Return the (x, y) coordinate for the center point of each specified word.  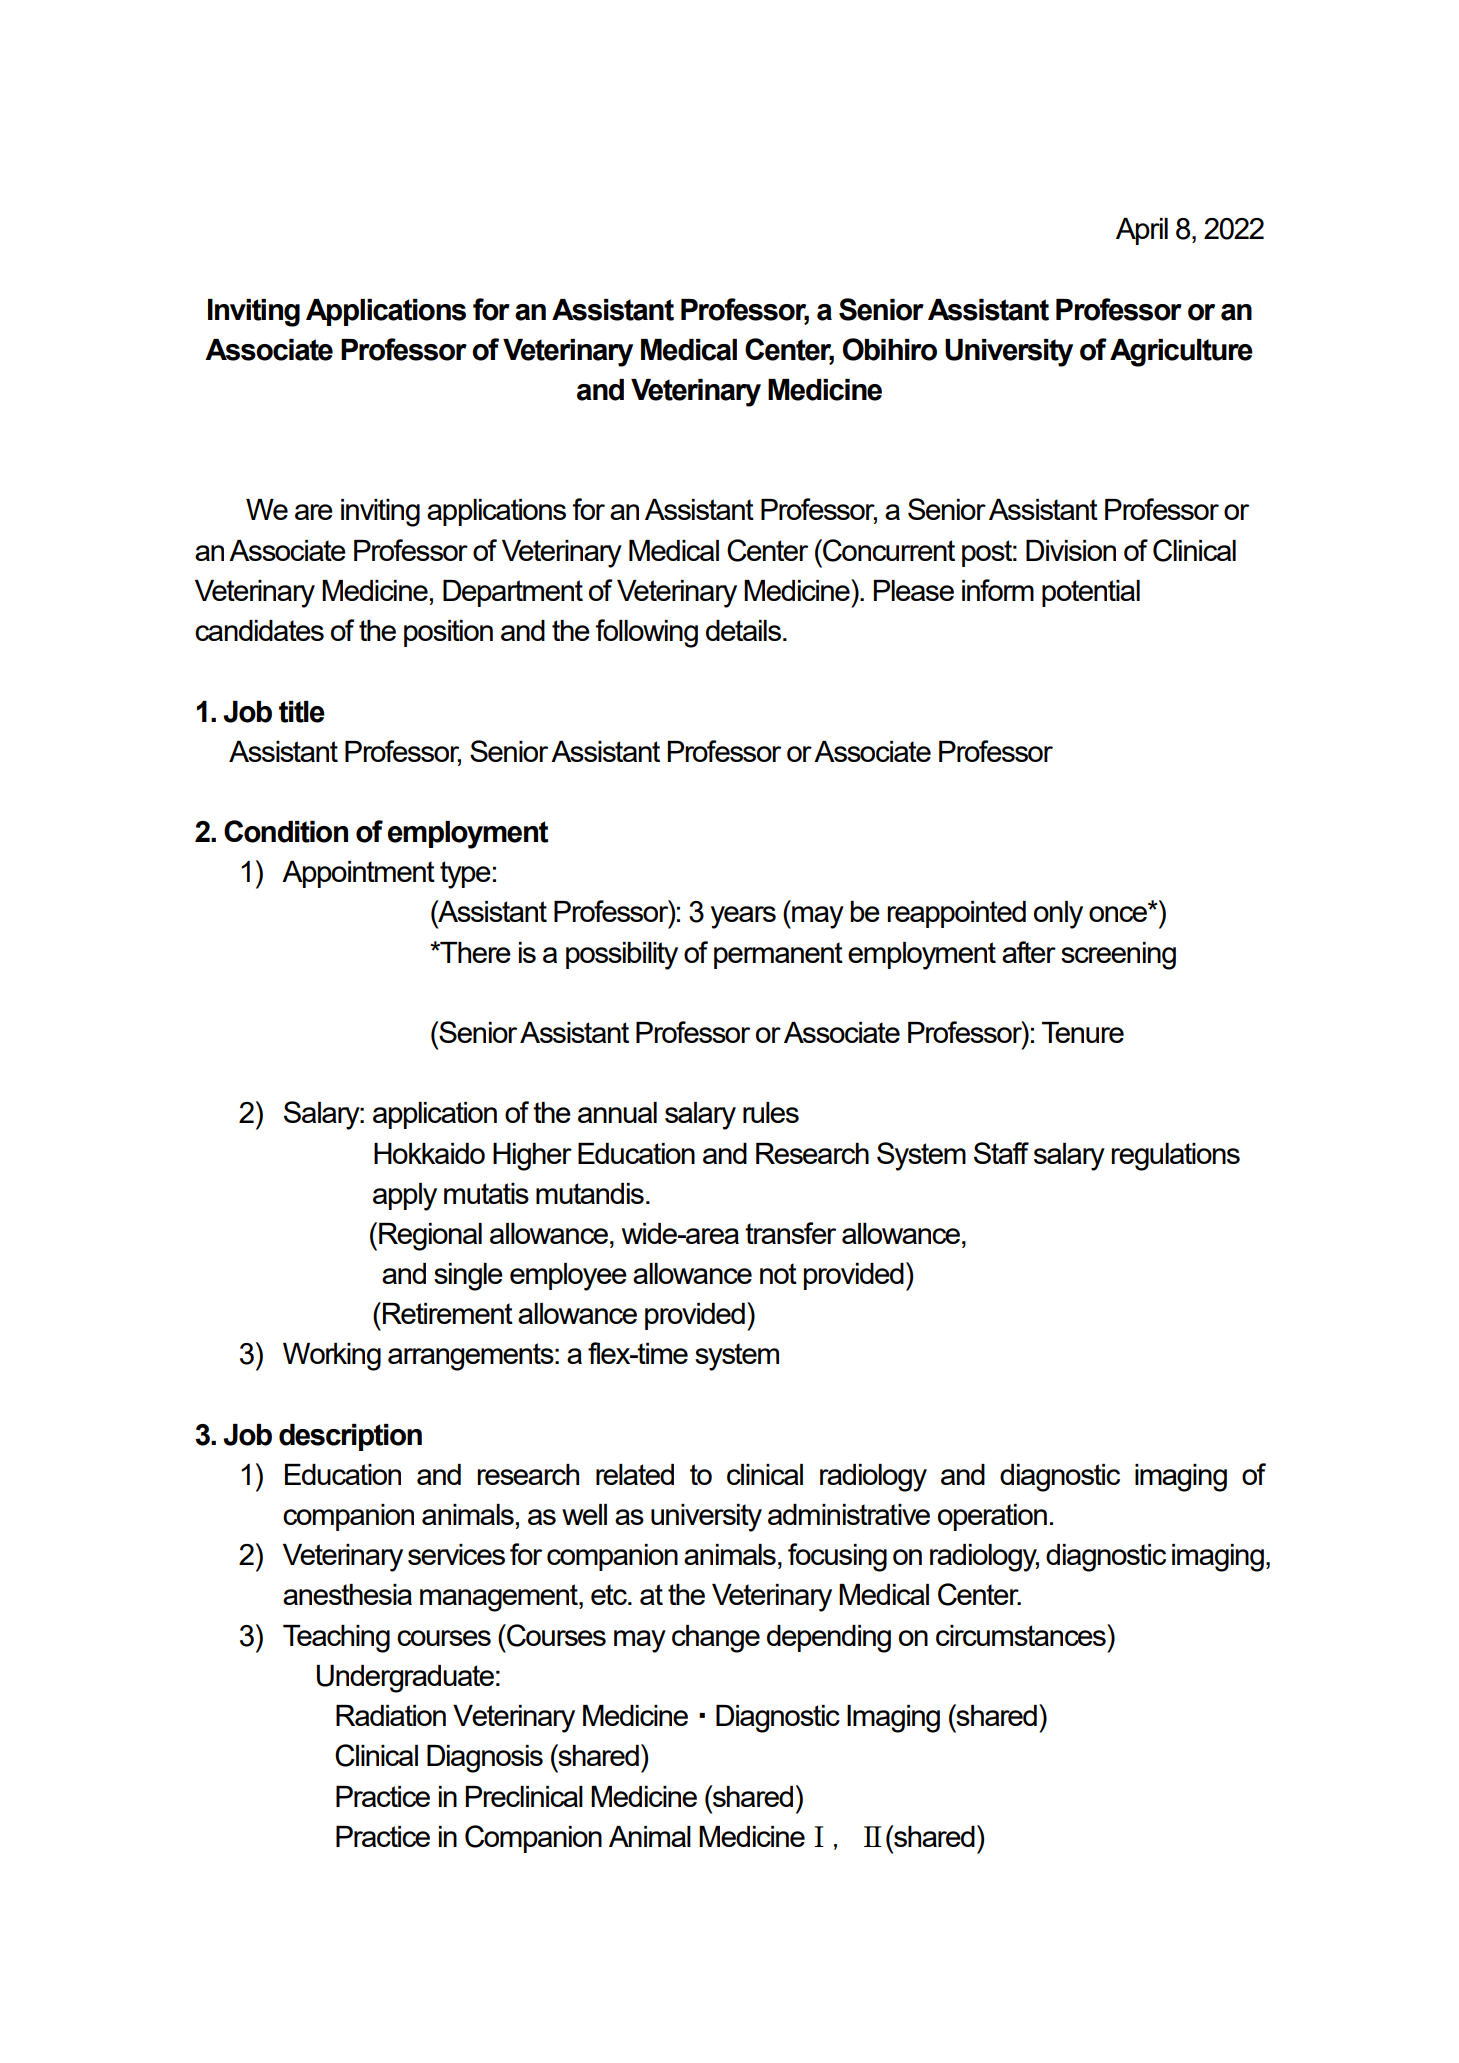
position (448, 633)
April (1142, 231)
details (745, 630)
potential (1091, 593)
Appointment (358, 874)
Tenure (1083, 1032)
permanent (778, 955)
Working (332, 1357)
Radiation (391, 1715)
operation (992, 1517)
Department (513, 593)
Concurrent (888, 550)
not (778, 1273)
